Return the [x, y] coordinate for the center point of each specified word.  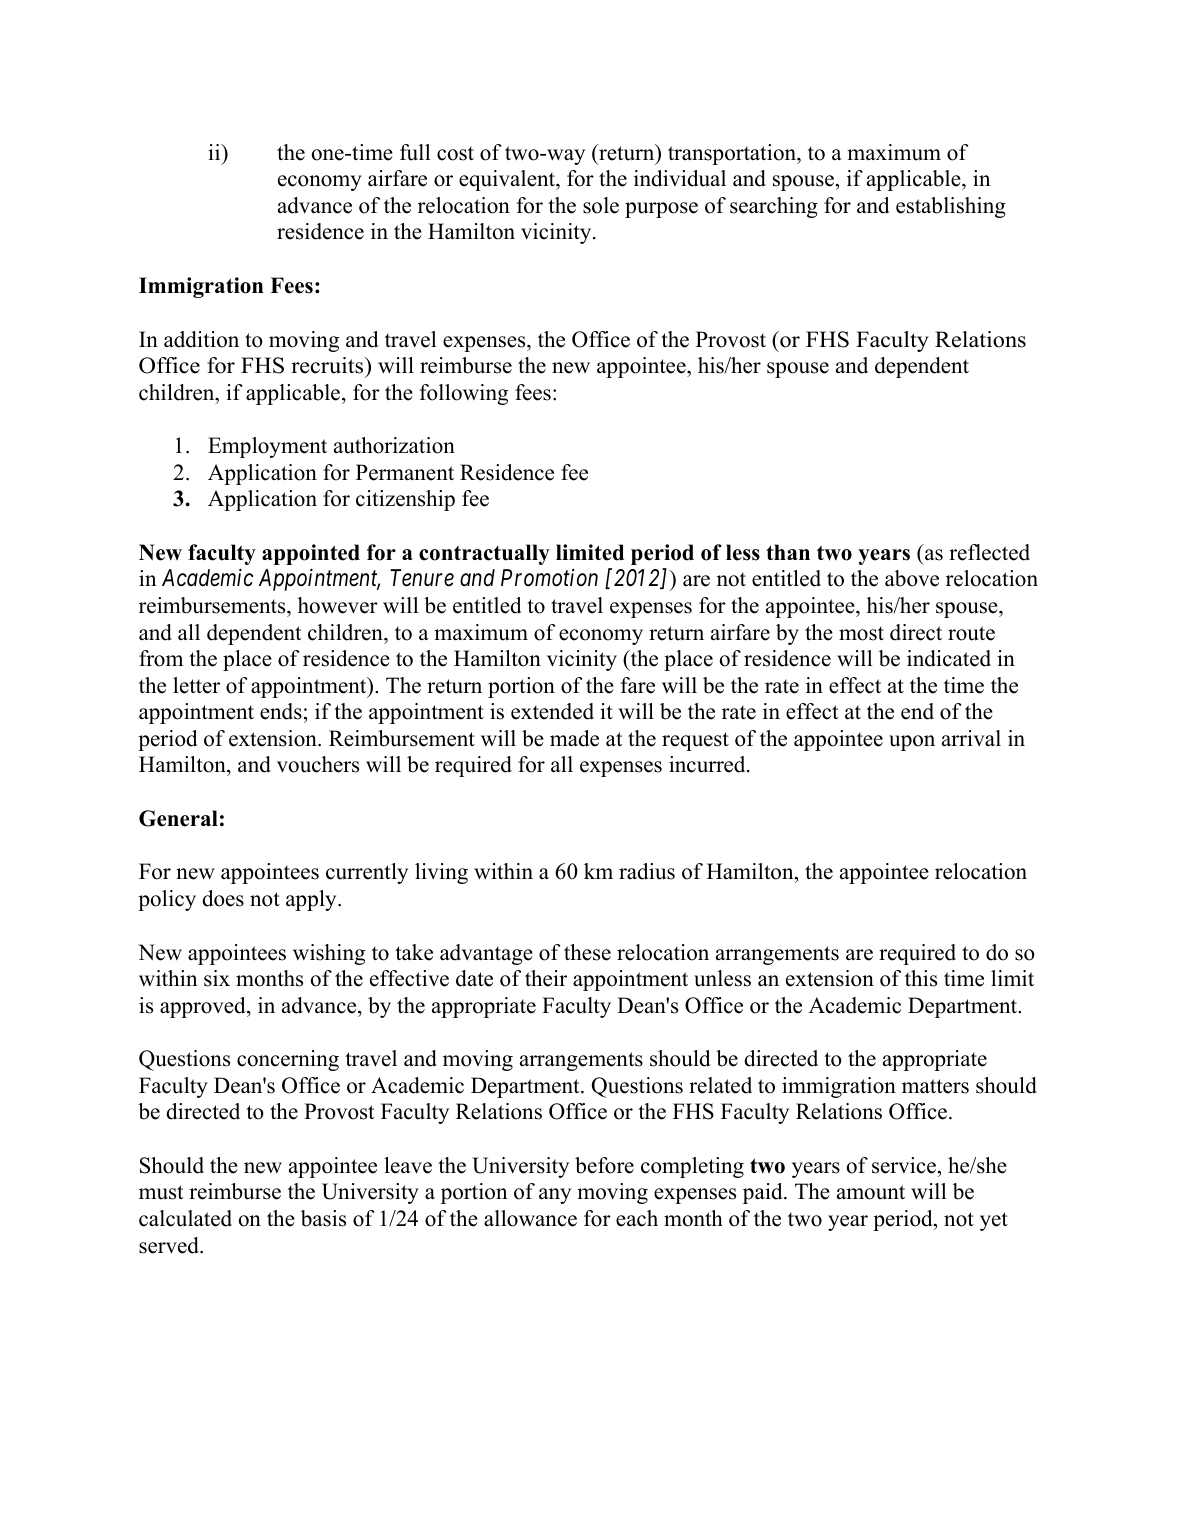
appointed [311, 554]
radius [647, 871]
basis [323, 1218]
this [921, 978]
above [912, 578]
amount [871, 1192]
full [415, 152]
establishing [951, 207]
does [223, 898]
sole [601, 205]
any [555, 1196]
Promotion [549, 578]
